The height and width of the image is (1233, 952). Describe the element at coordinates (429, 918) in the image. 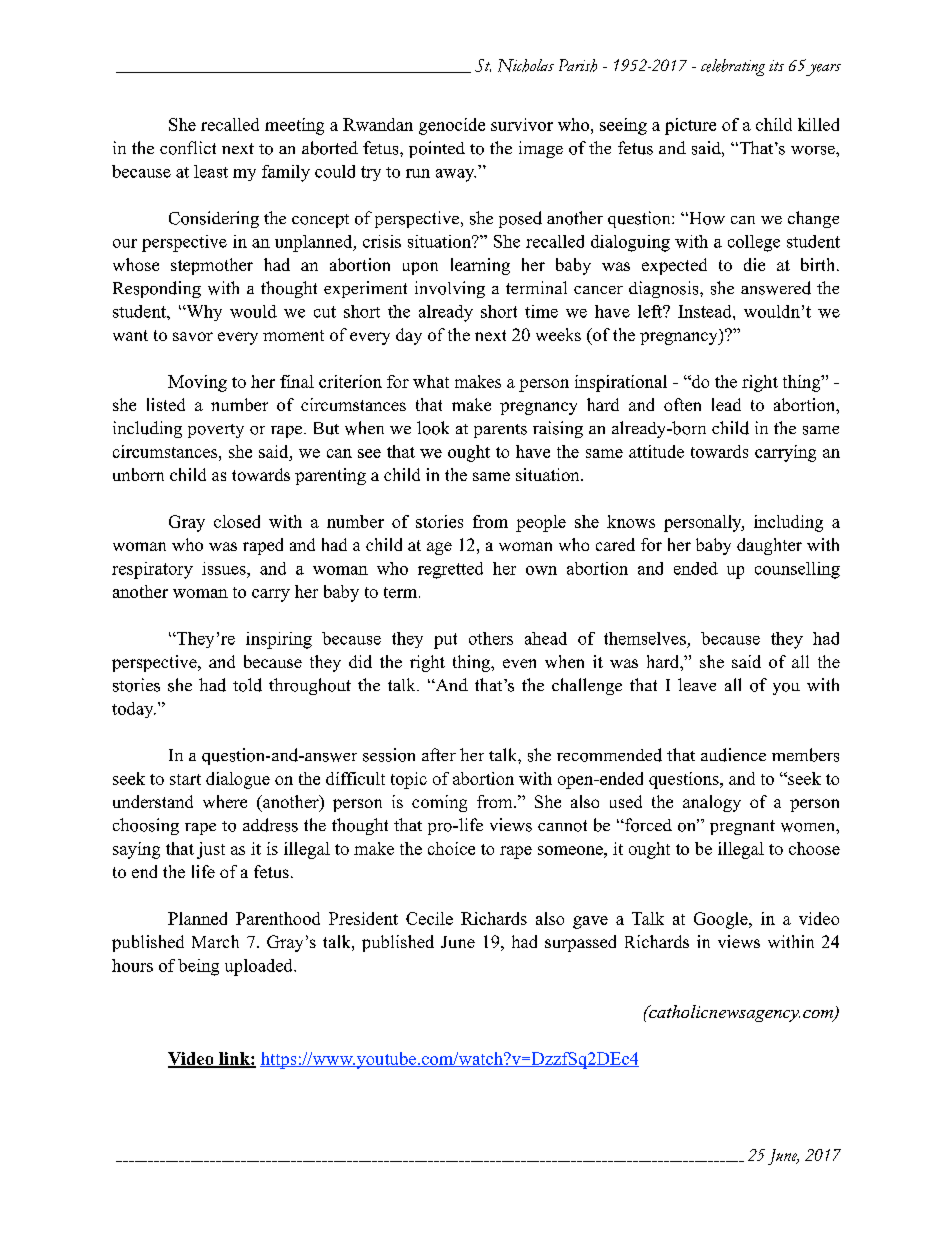

I see `Cecile` at that location.
